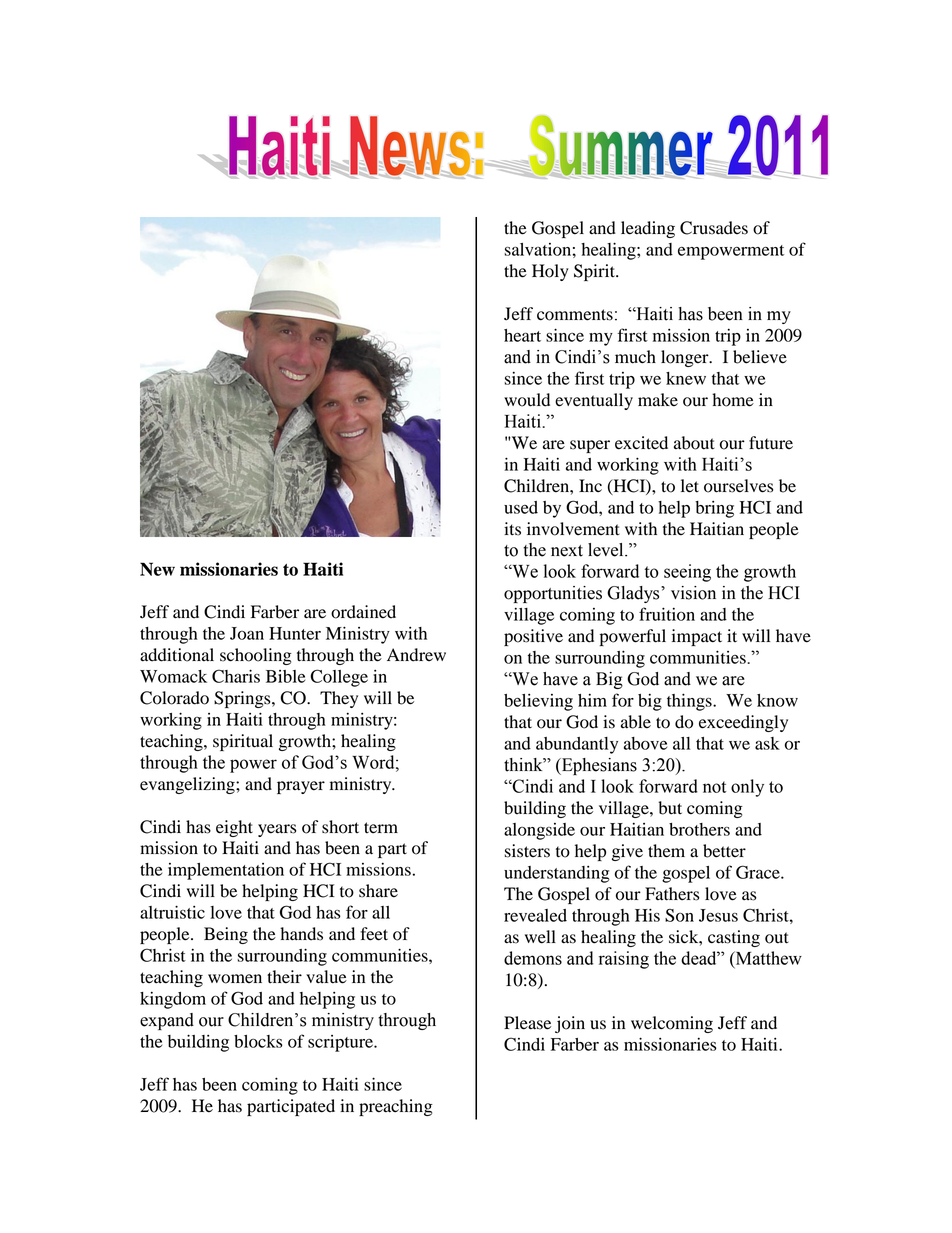 The image size is (952, 1233). What do you see at coordinates (396, 1107) in the screenshot?
I see `preaching` at bounding box center [396, 1107].
